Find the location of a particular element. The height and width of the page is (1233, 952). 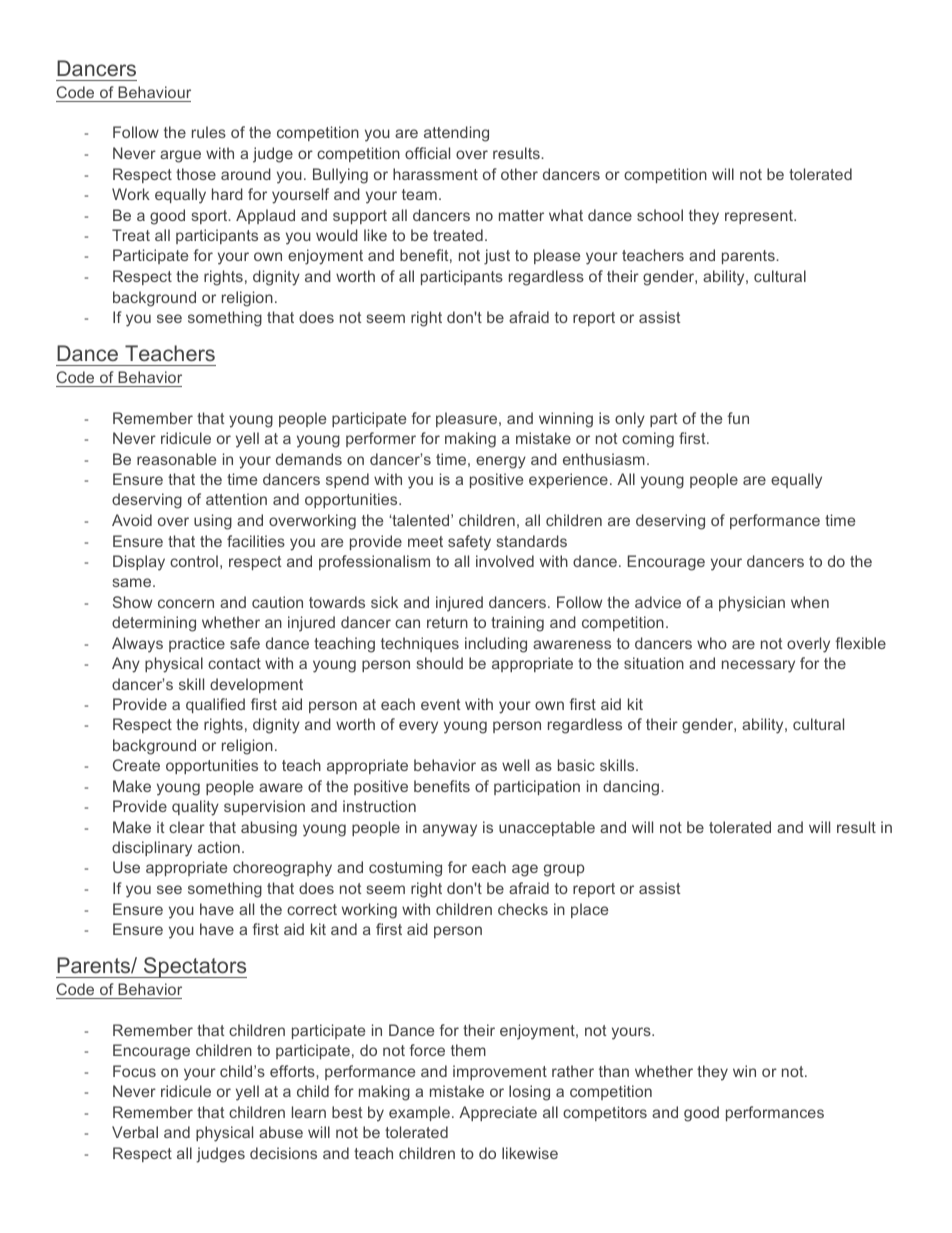

quality is located at coordinates (195, 808).
